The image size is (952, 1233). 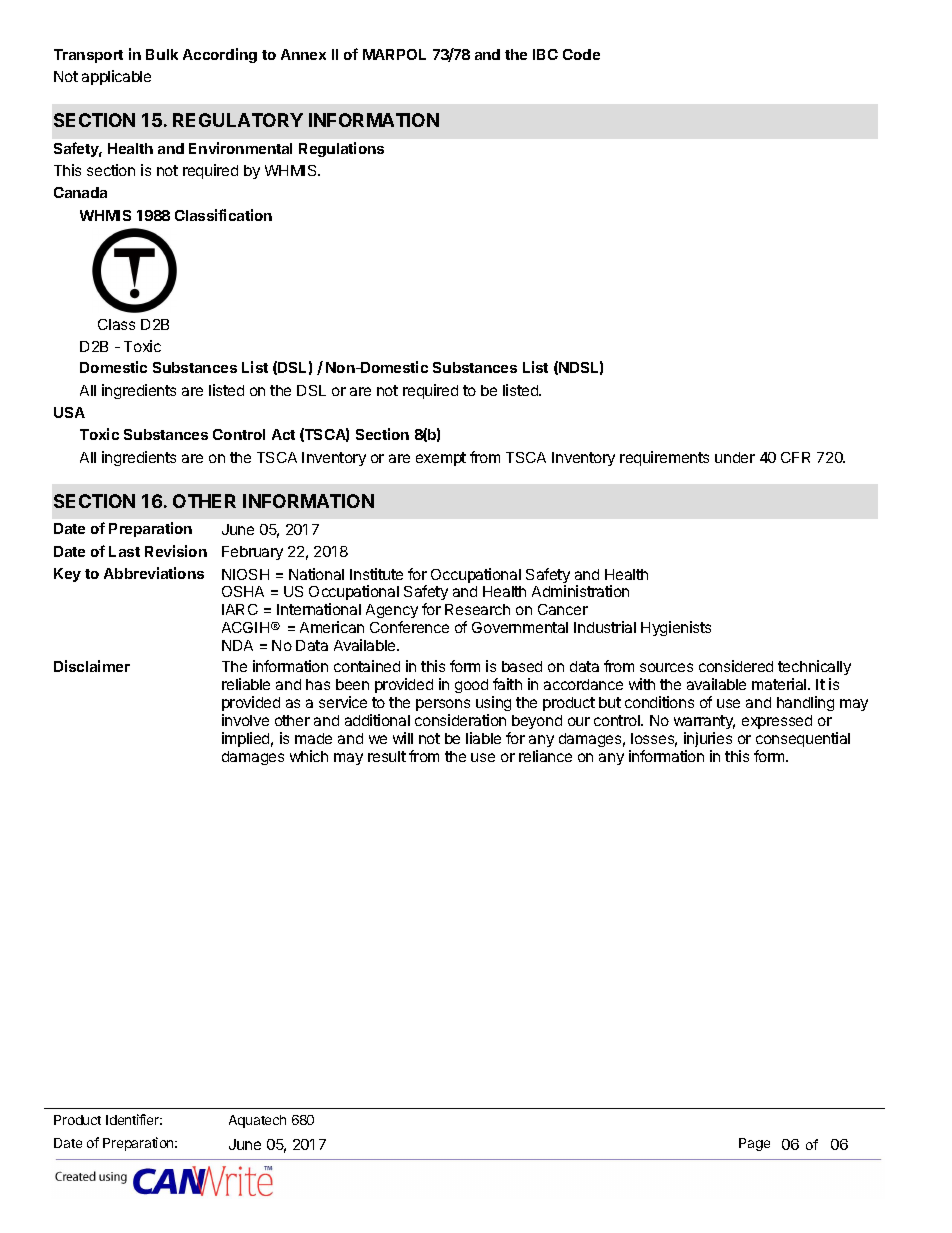 What do you see at coordinates (708, 739) in the screenshot?
I see `injuries` at bounding box center [708, 739].
